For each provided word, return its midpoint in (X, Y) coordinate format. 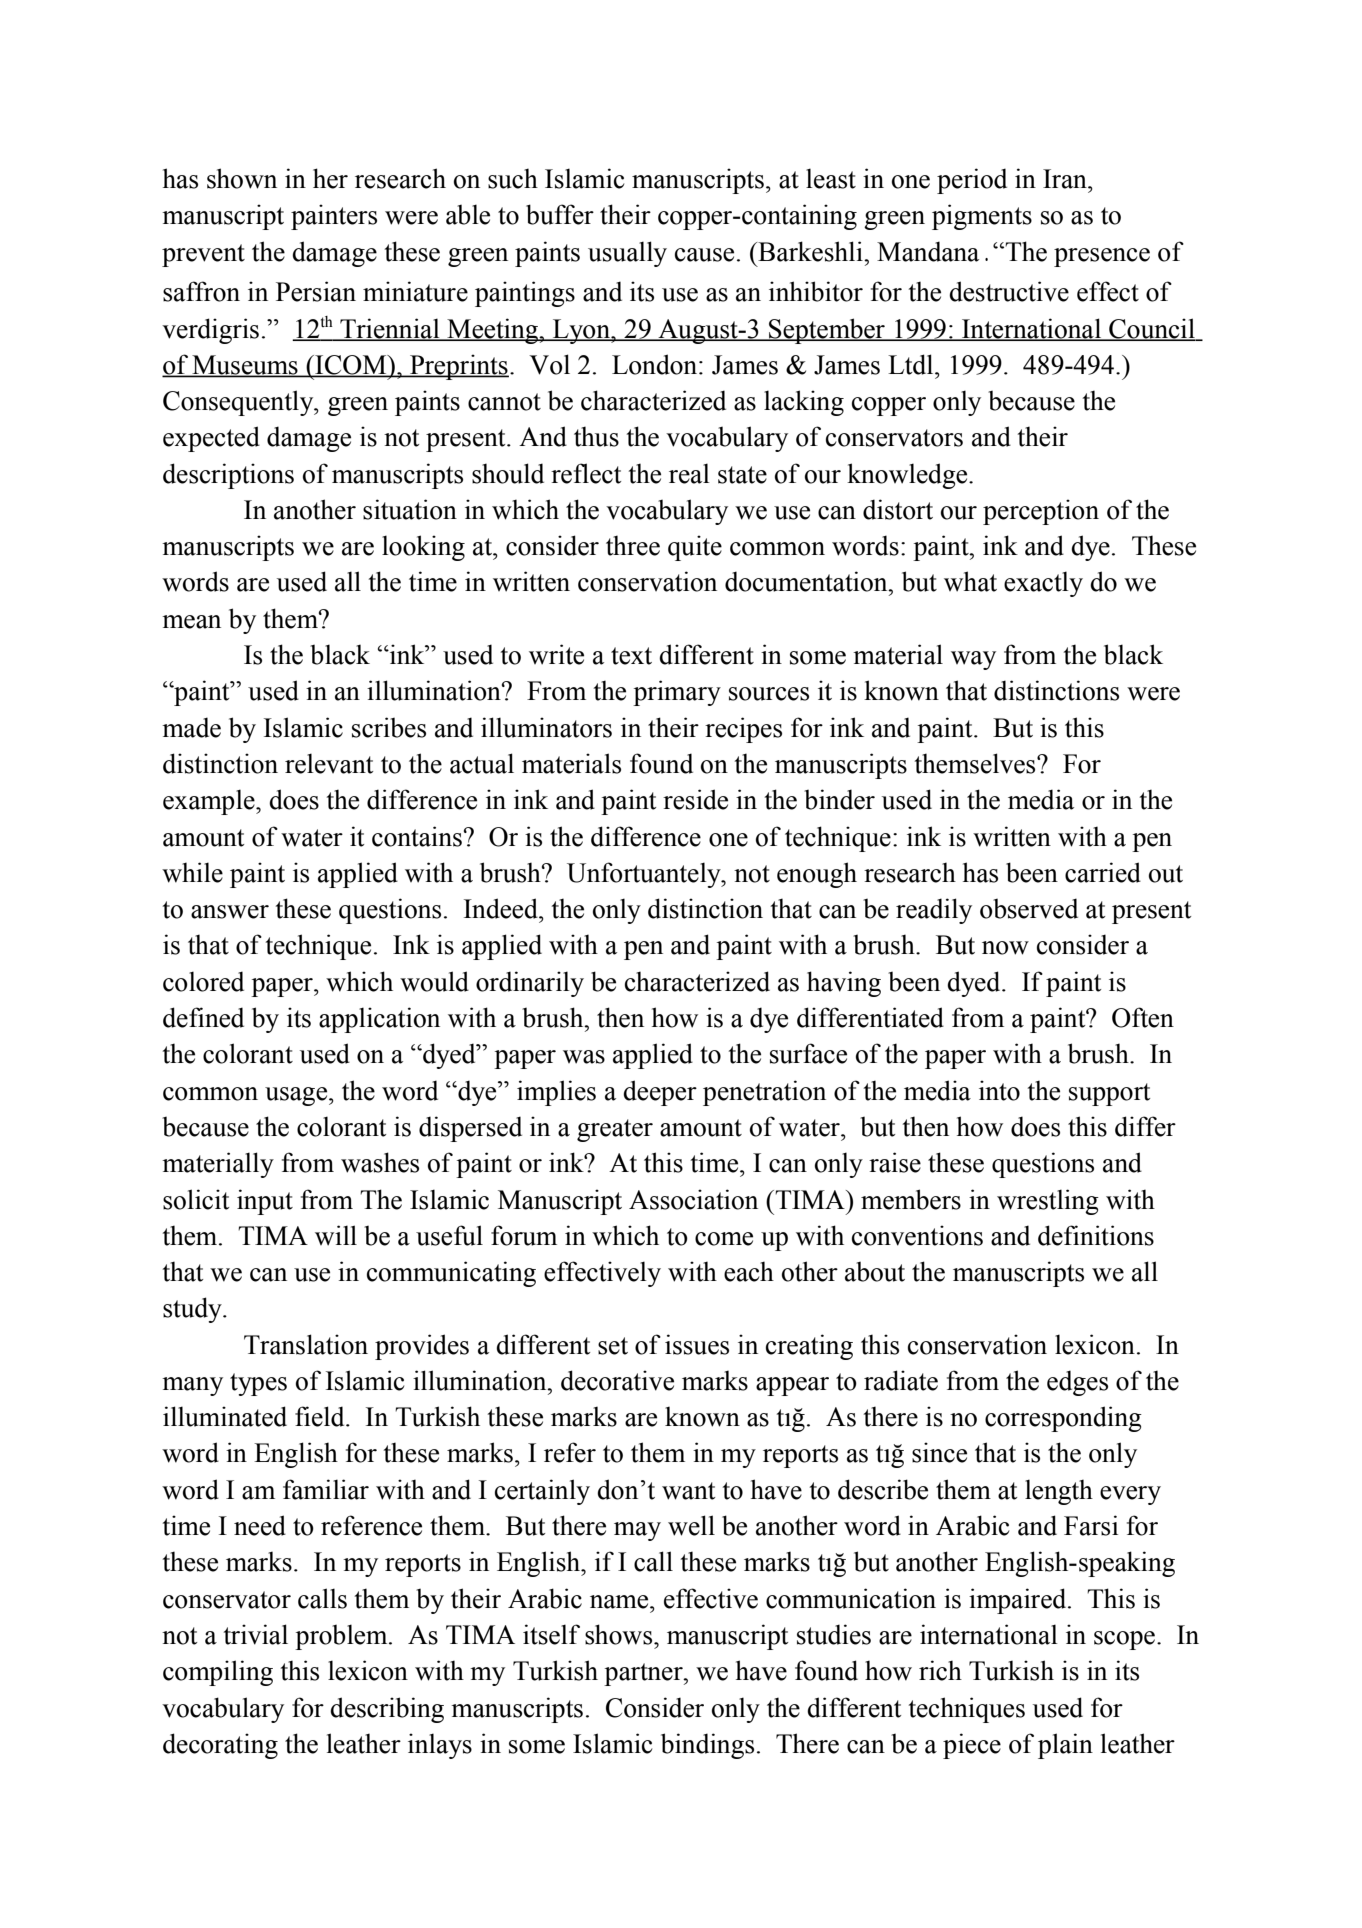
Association (693, 1199)
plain (1065, 1746)
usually (627, 254)
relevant (329, 763)
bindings (707, 1746)
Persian (316, 291)
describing (387, 1710)
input (265, 1202)
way (973, 660)
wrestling (1048, 1202)
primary (677, 693)
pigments (982, 217)
